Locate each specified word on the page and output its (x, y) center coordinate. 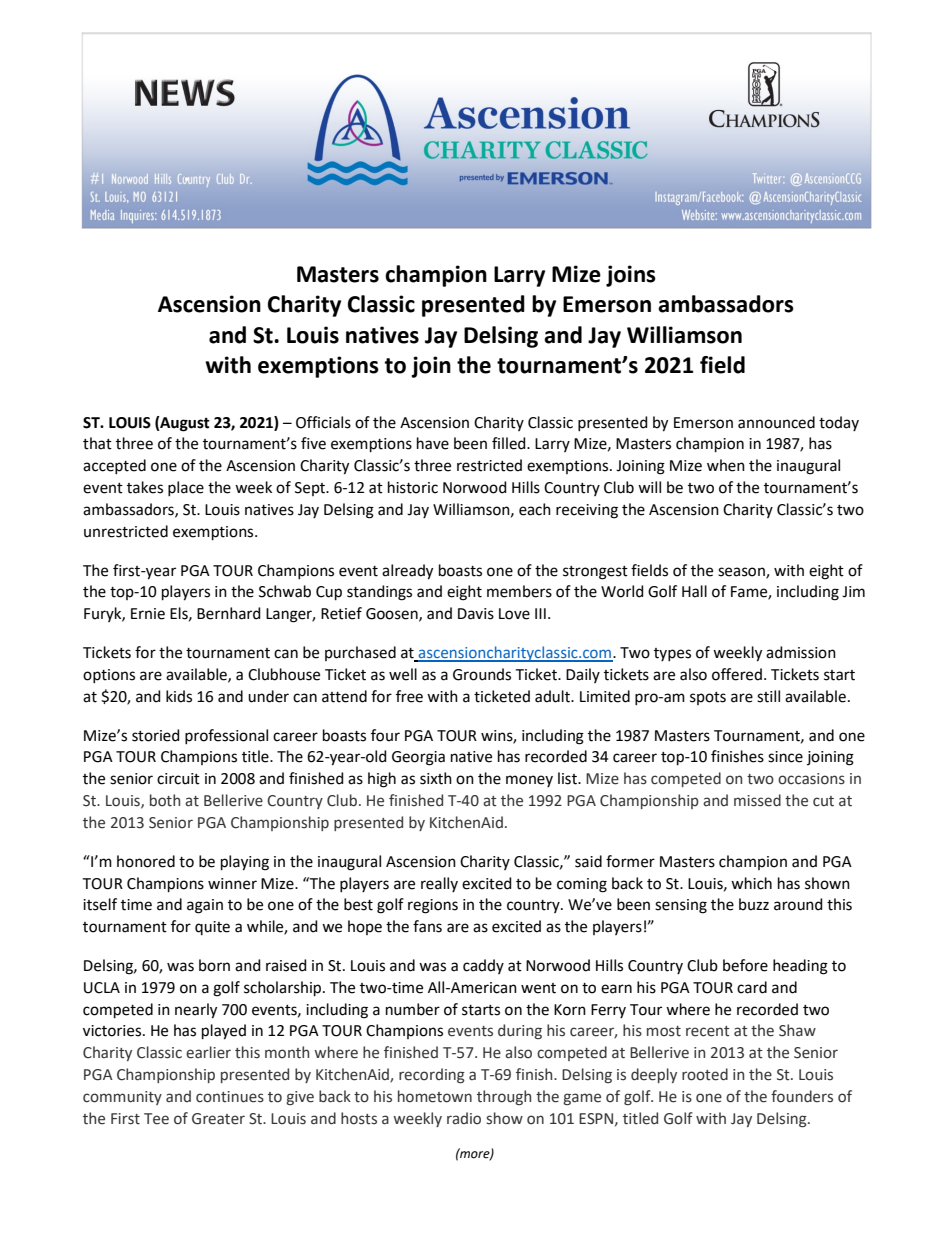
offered (737, 674)
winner (232, 884)
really (439, 884)
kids (179, 696)
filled (510, 443)
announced (776, 422)
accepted (114, 466)
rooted (705, 1074)
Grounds (482, 674)
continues (230, 1097)
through (504, 1097)
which (751, 883)
